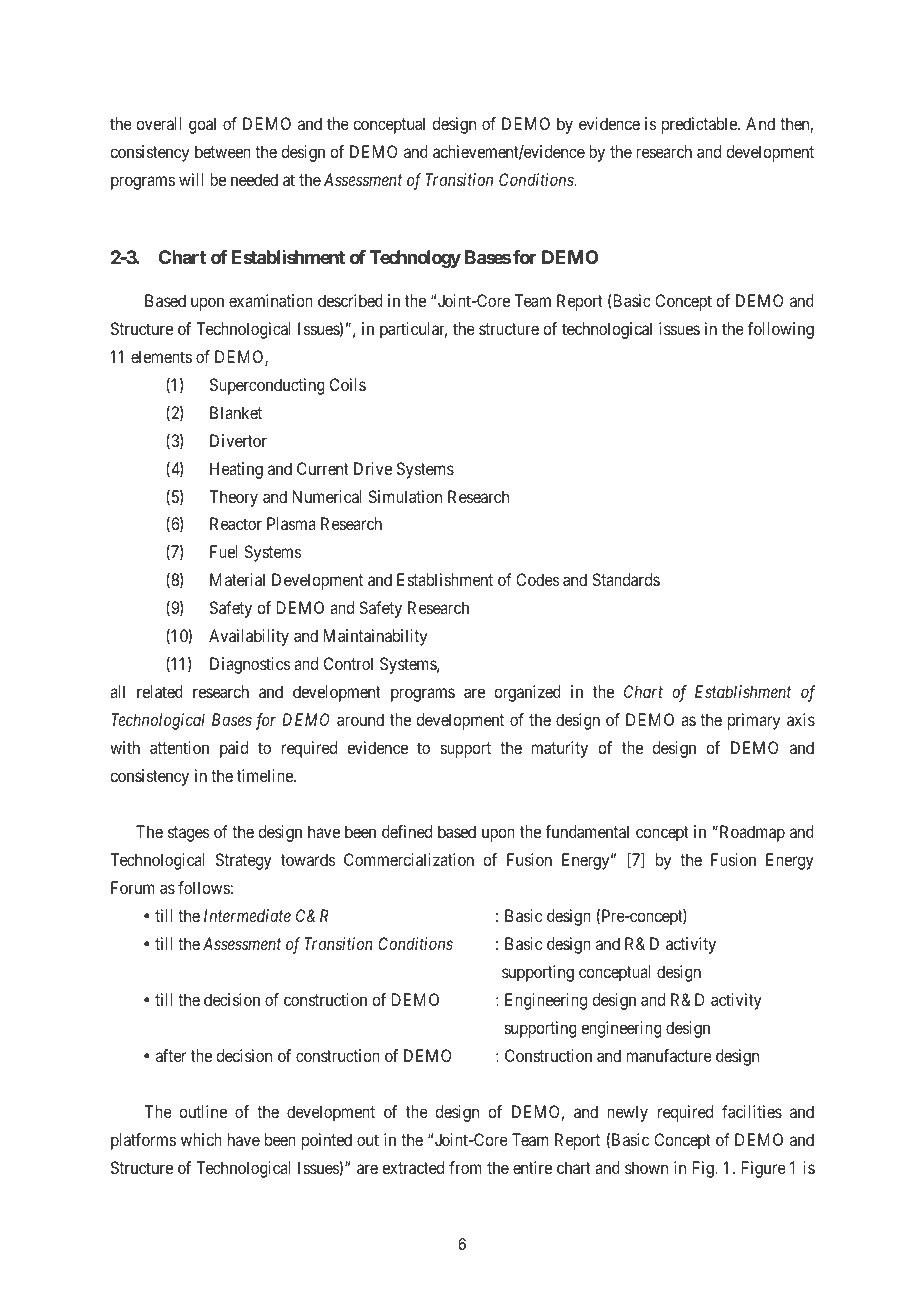  Describe the element at coordinates (781, 330) in the document. I see `following` at that location.
